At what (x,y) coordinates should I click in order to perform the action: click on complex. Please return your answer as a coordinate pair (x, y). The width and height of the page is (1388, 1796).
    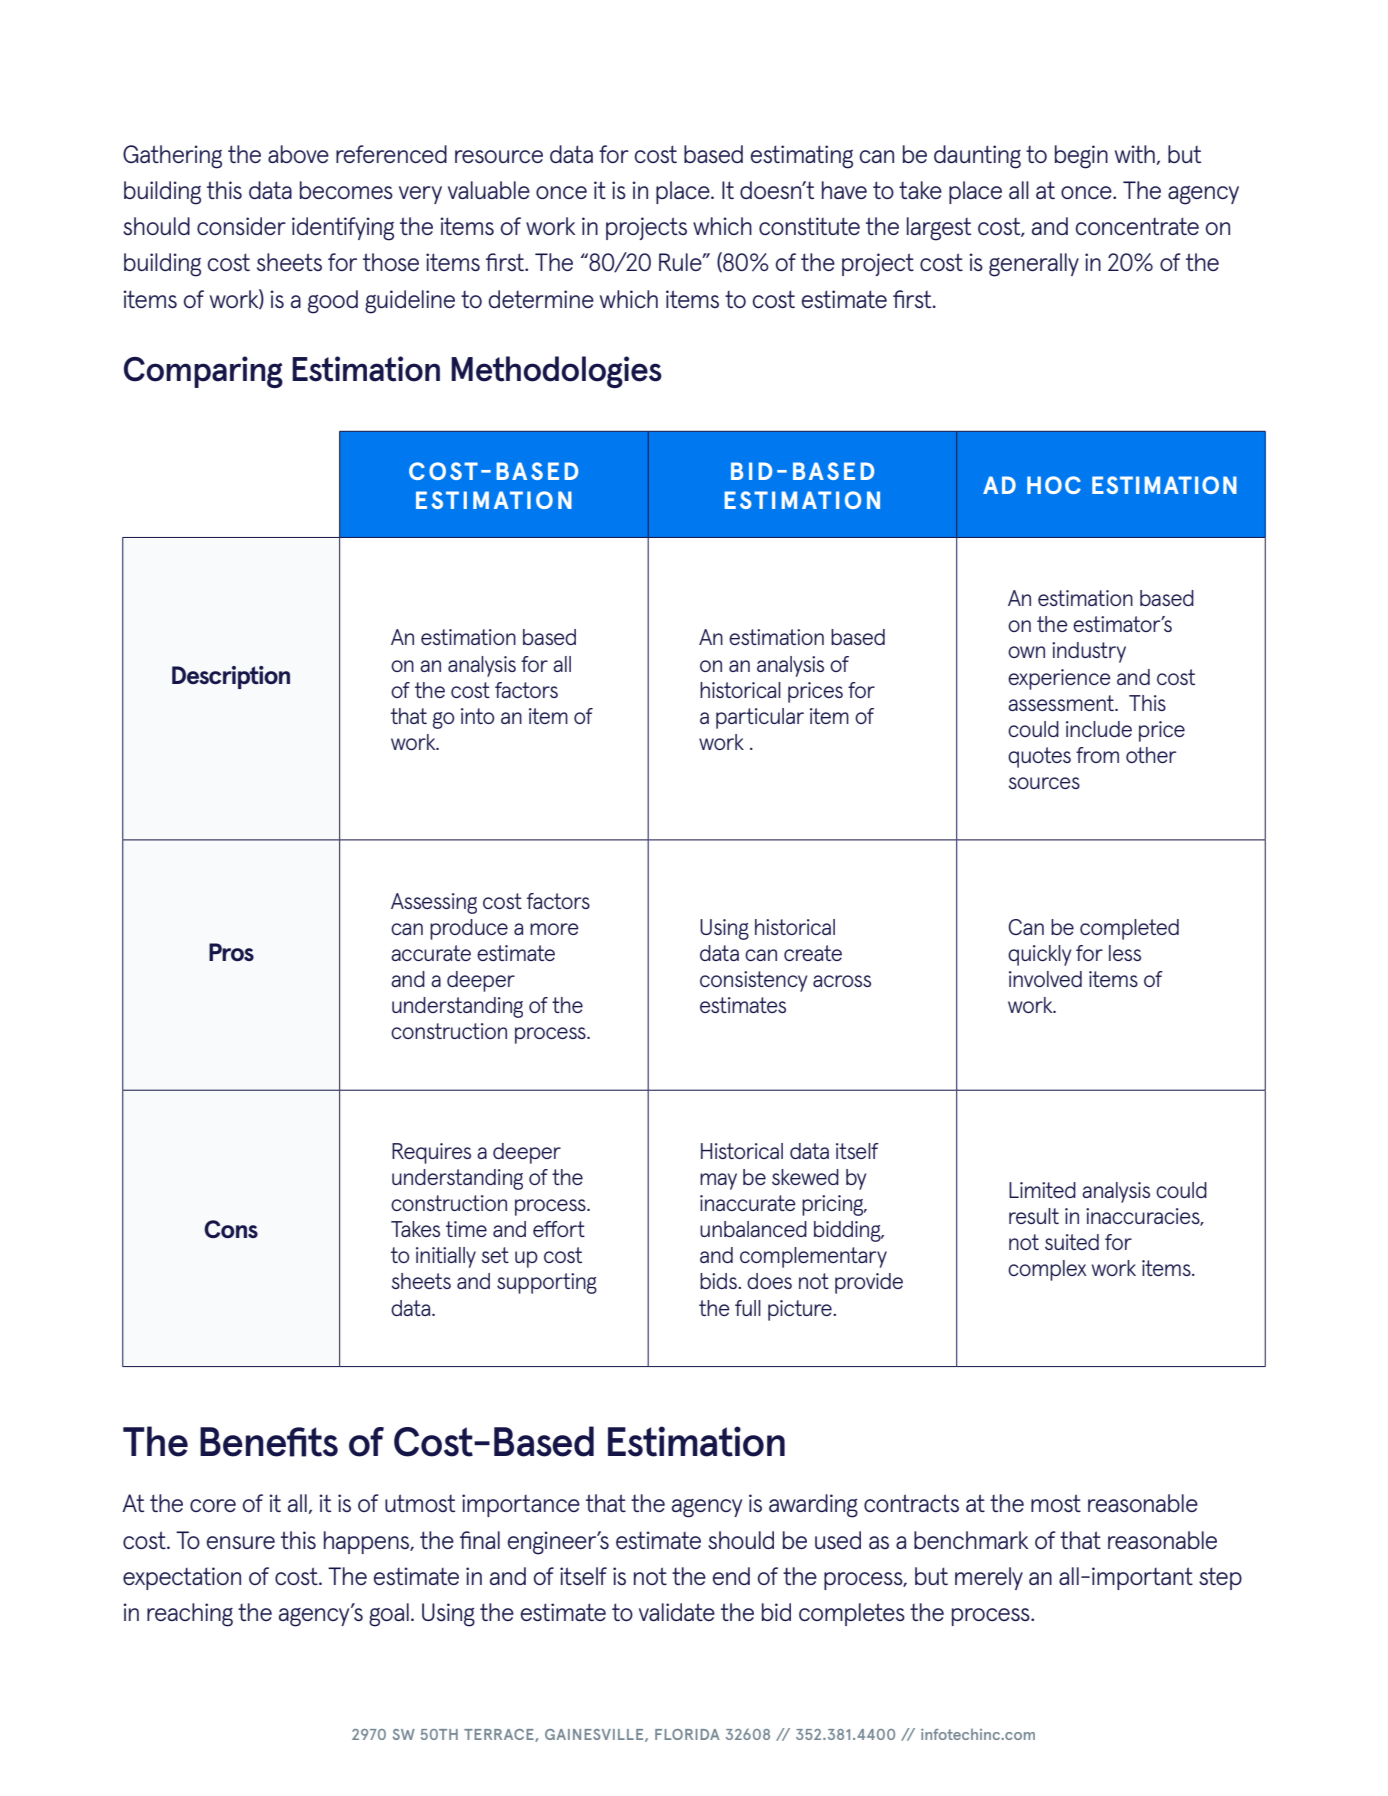
    Looking at the image, I should click on (1047, 1270).
